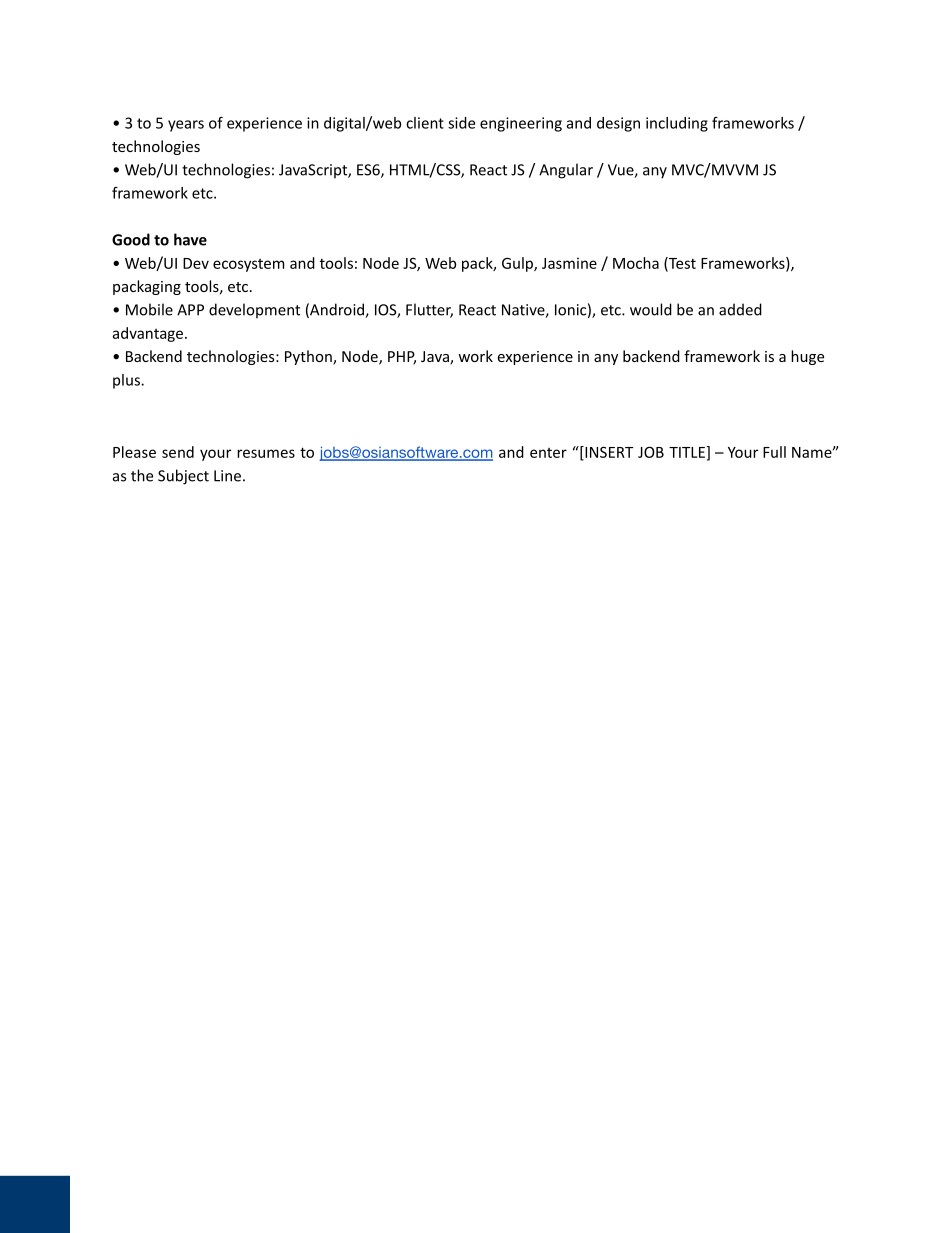  Describe the element at coordinates (548, 453) in the document. I see `enter` at that location.
